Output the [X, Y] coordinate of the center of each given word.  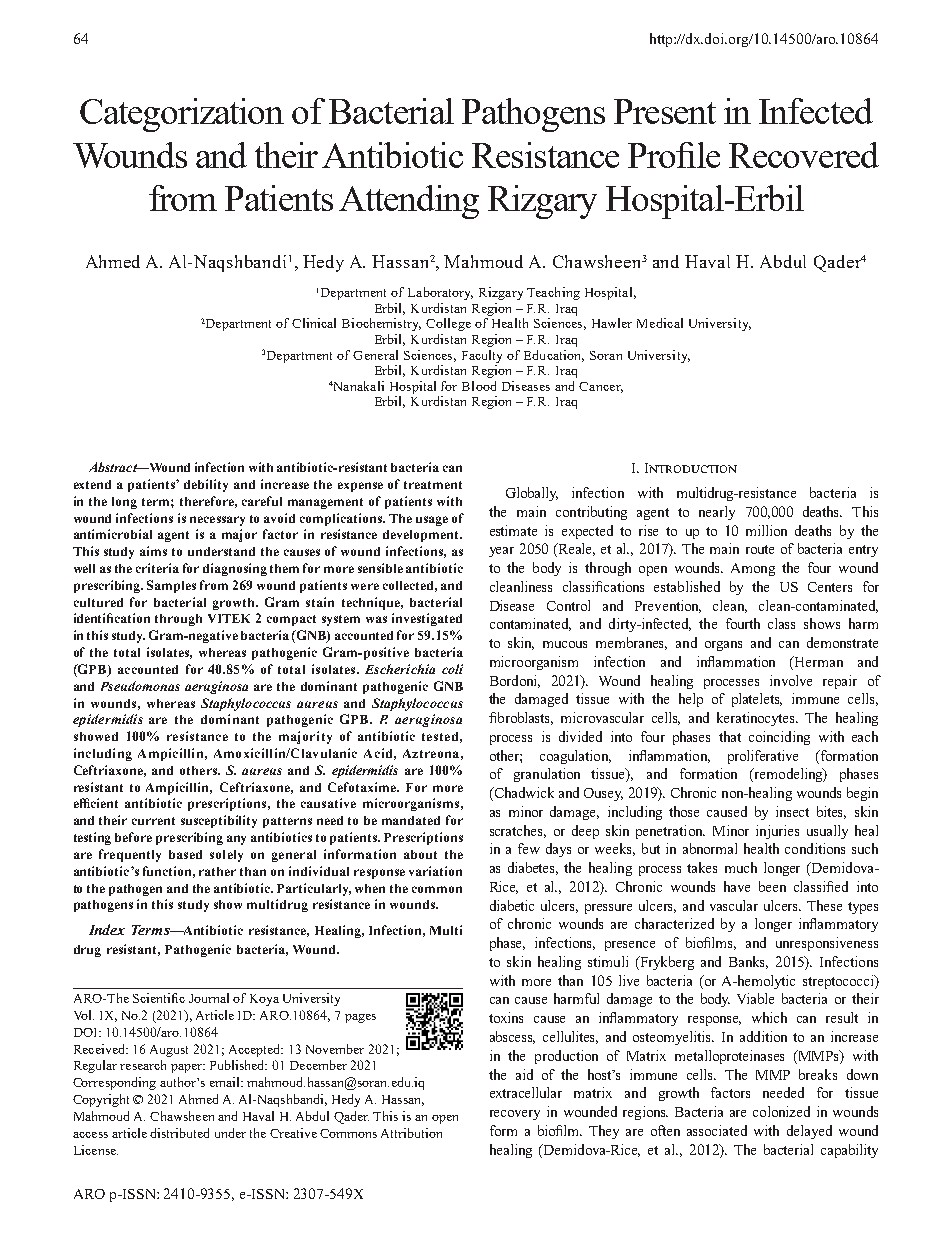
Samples [171, 586]
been [772, 886]
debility [206, 485]
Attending [409, 202]
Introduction [691, 468]
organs [723, 646]
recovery [515, 1115]
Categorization [182, 115]
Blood [479, 386]
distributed [179, 1133]
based [185, 854]
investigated [427, 619]
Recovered [804, 155]
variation [435, 871]
